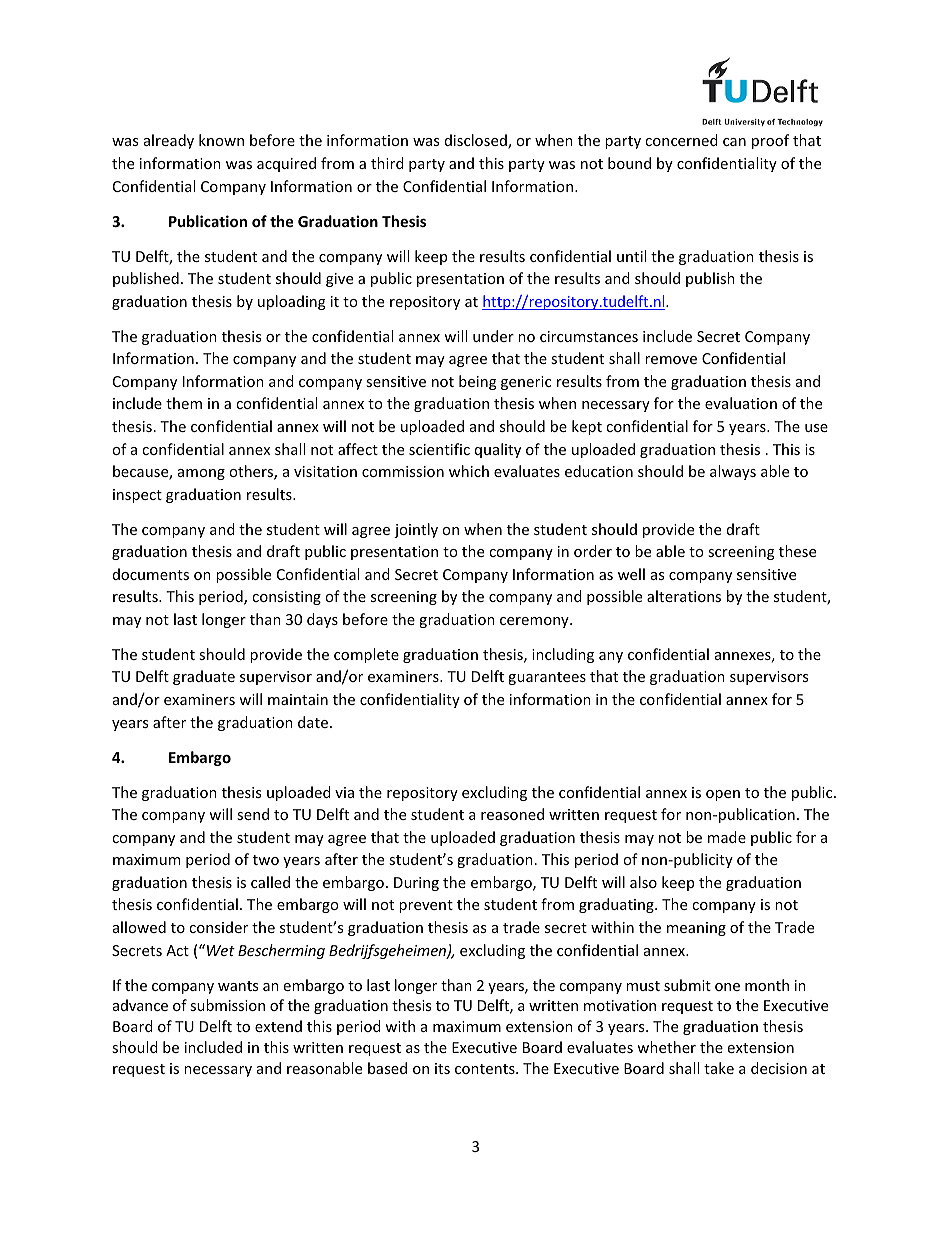 The width and height of the screenshot is (952, 1233). I want to click on open, so click(723, 795).
